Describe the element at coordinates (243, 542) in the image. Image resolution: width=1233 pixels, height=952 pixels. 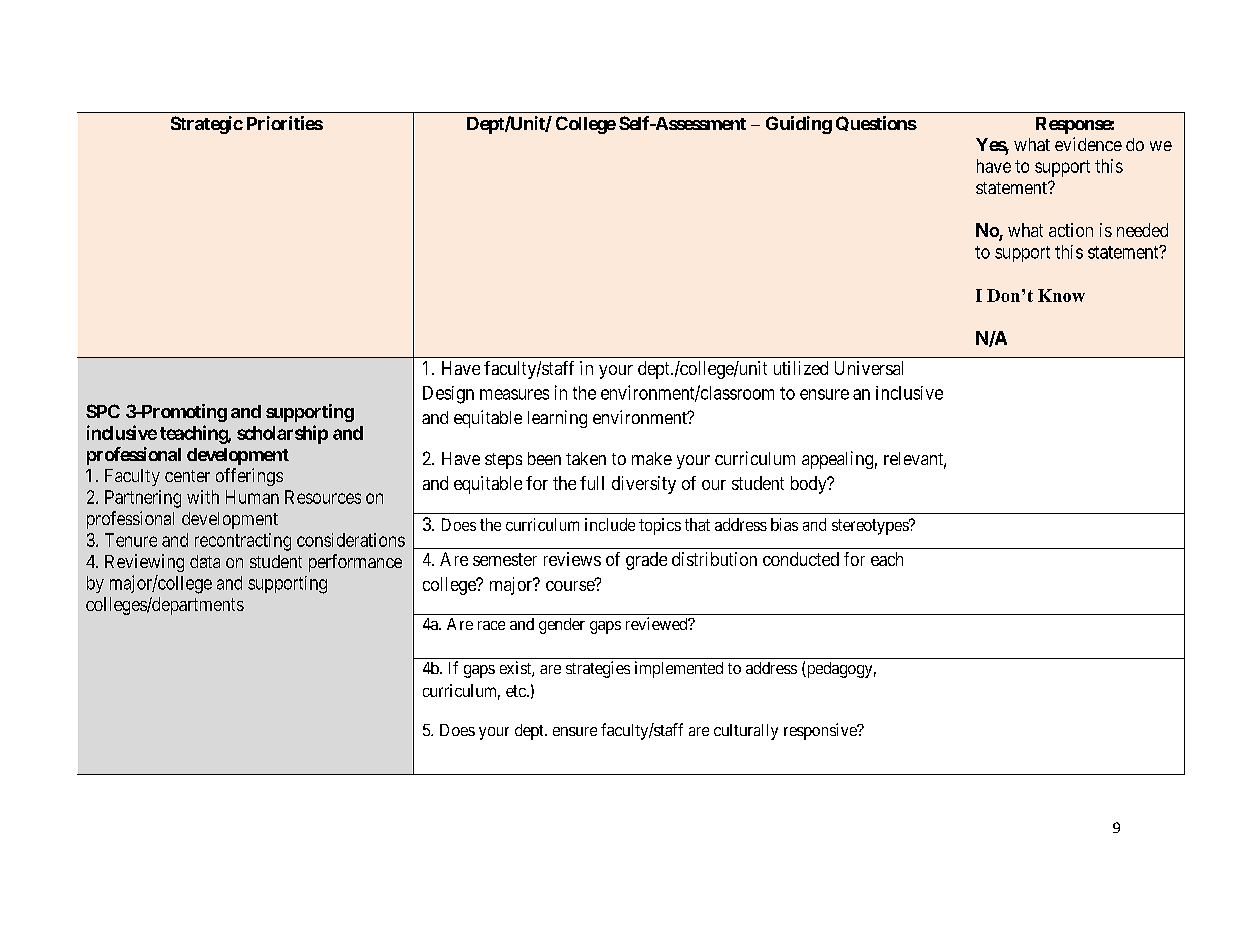
I see `recontracting` at that location.
